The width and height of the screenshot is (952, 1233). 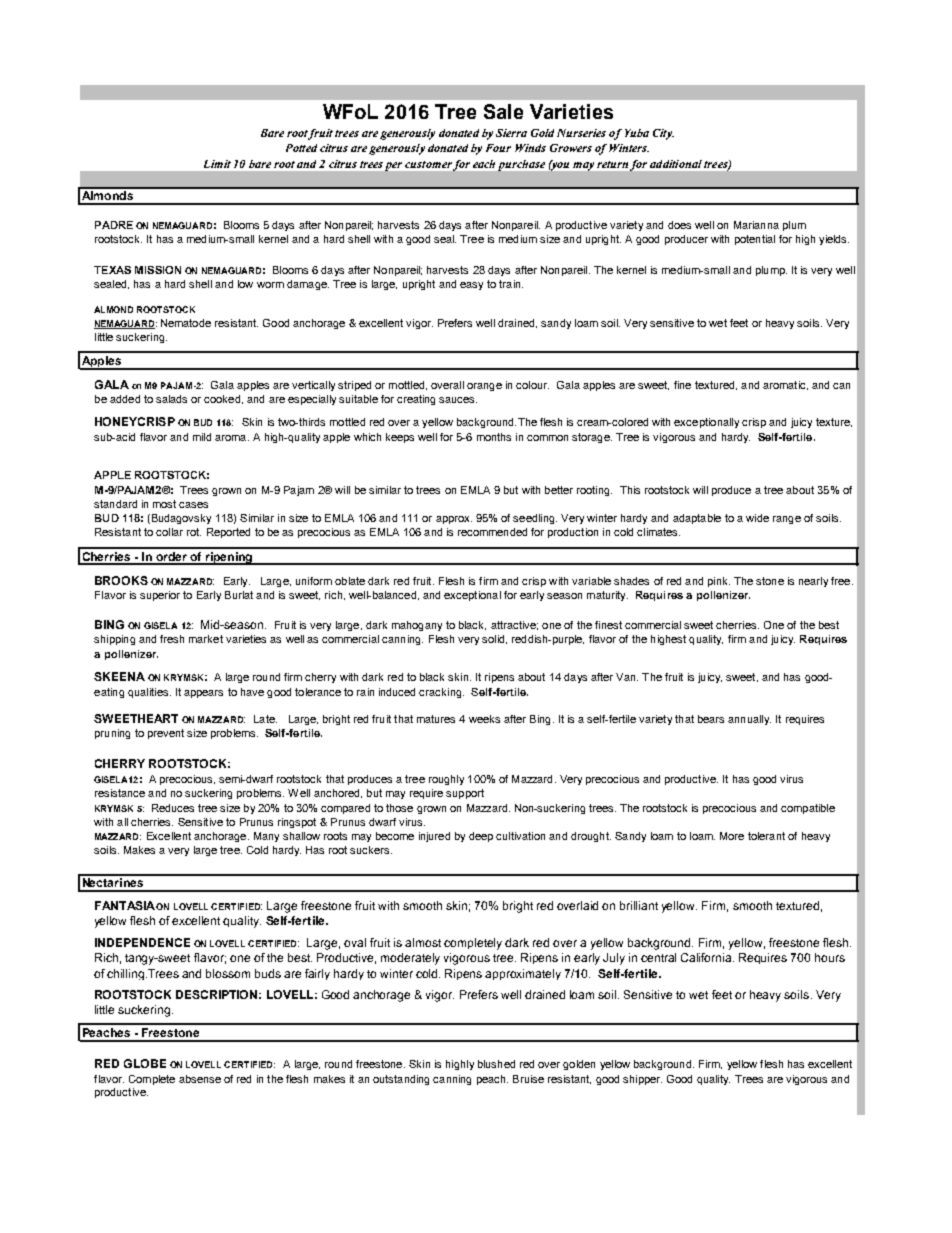 What do you see at coordinates (498, 148) in the screenshot?
I see `Four` at bounding box center [498, 148].
